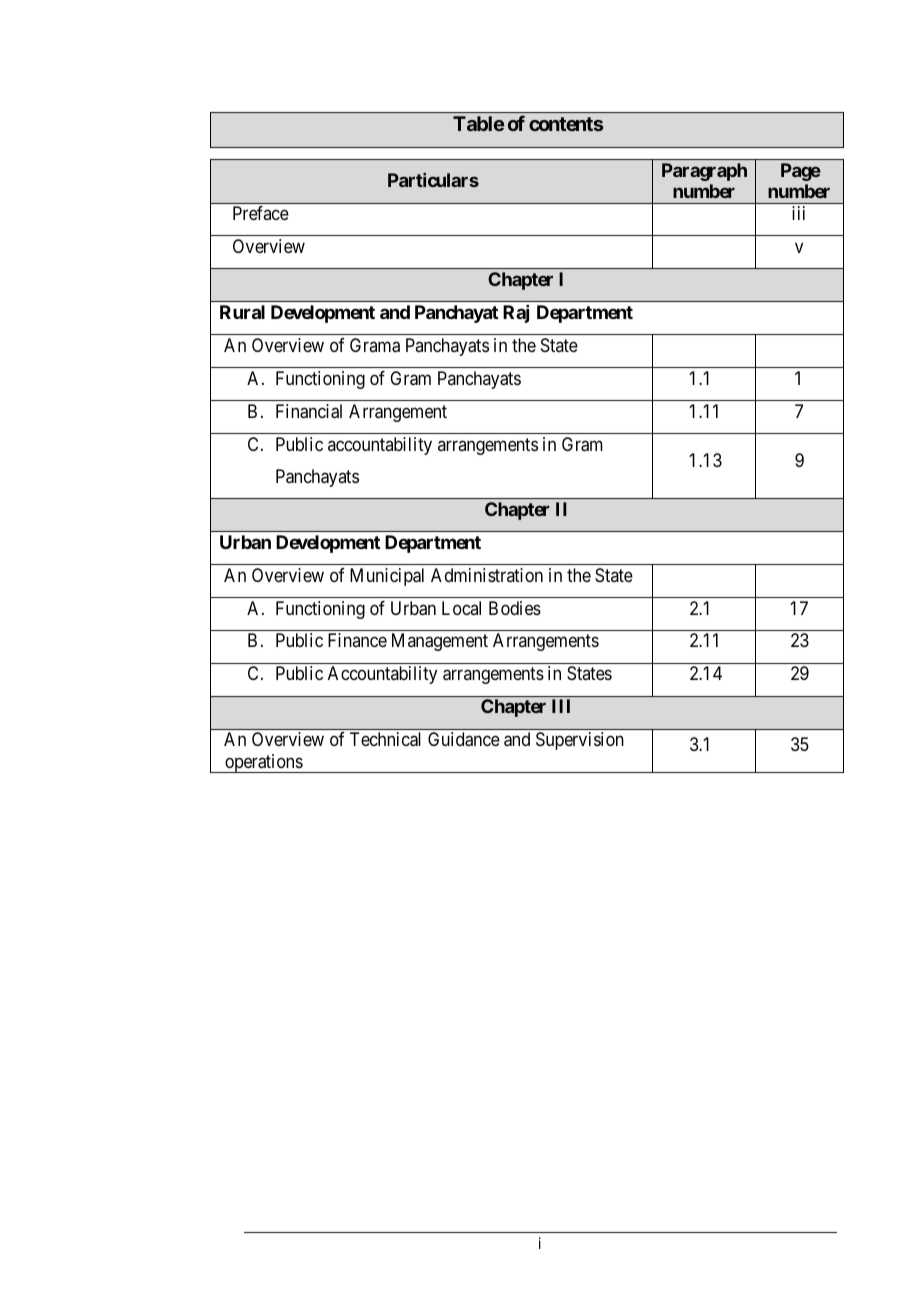  I want to click on Financial, so click(309, 411).
